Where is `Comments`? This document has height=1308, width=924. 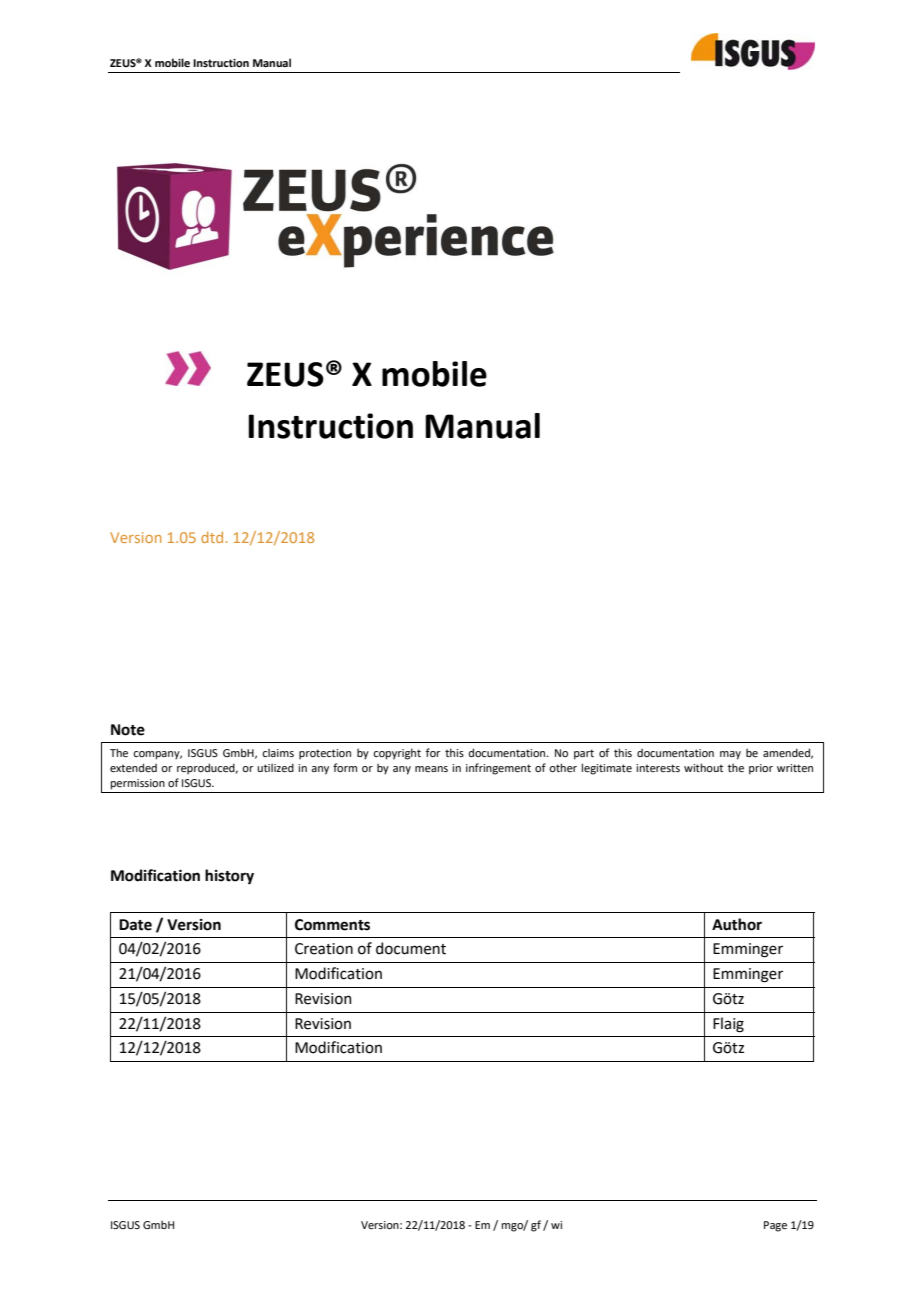 Comments is located at coordinates (332, 925).
